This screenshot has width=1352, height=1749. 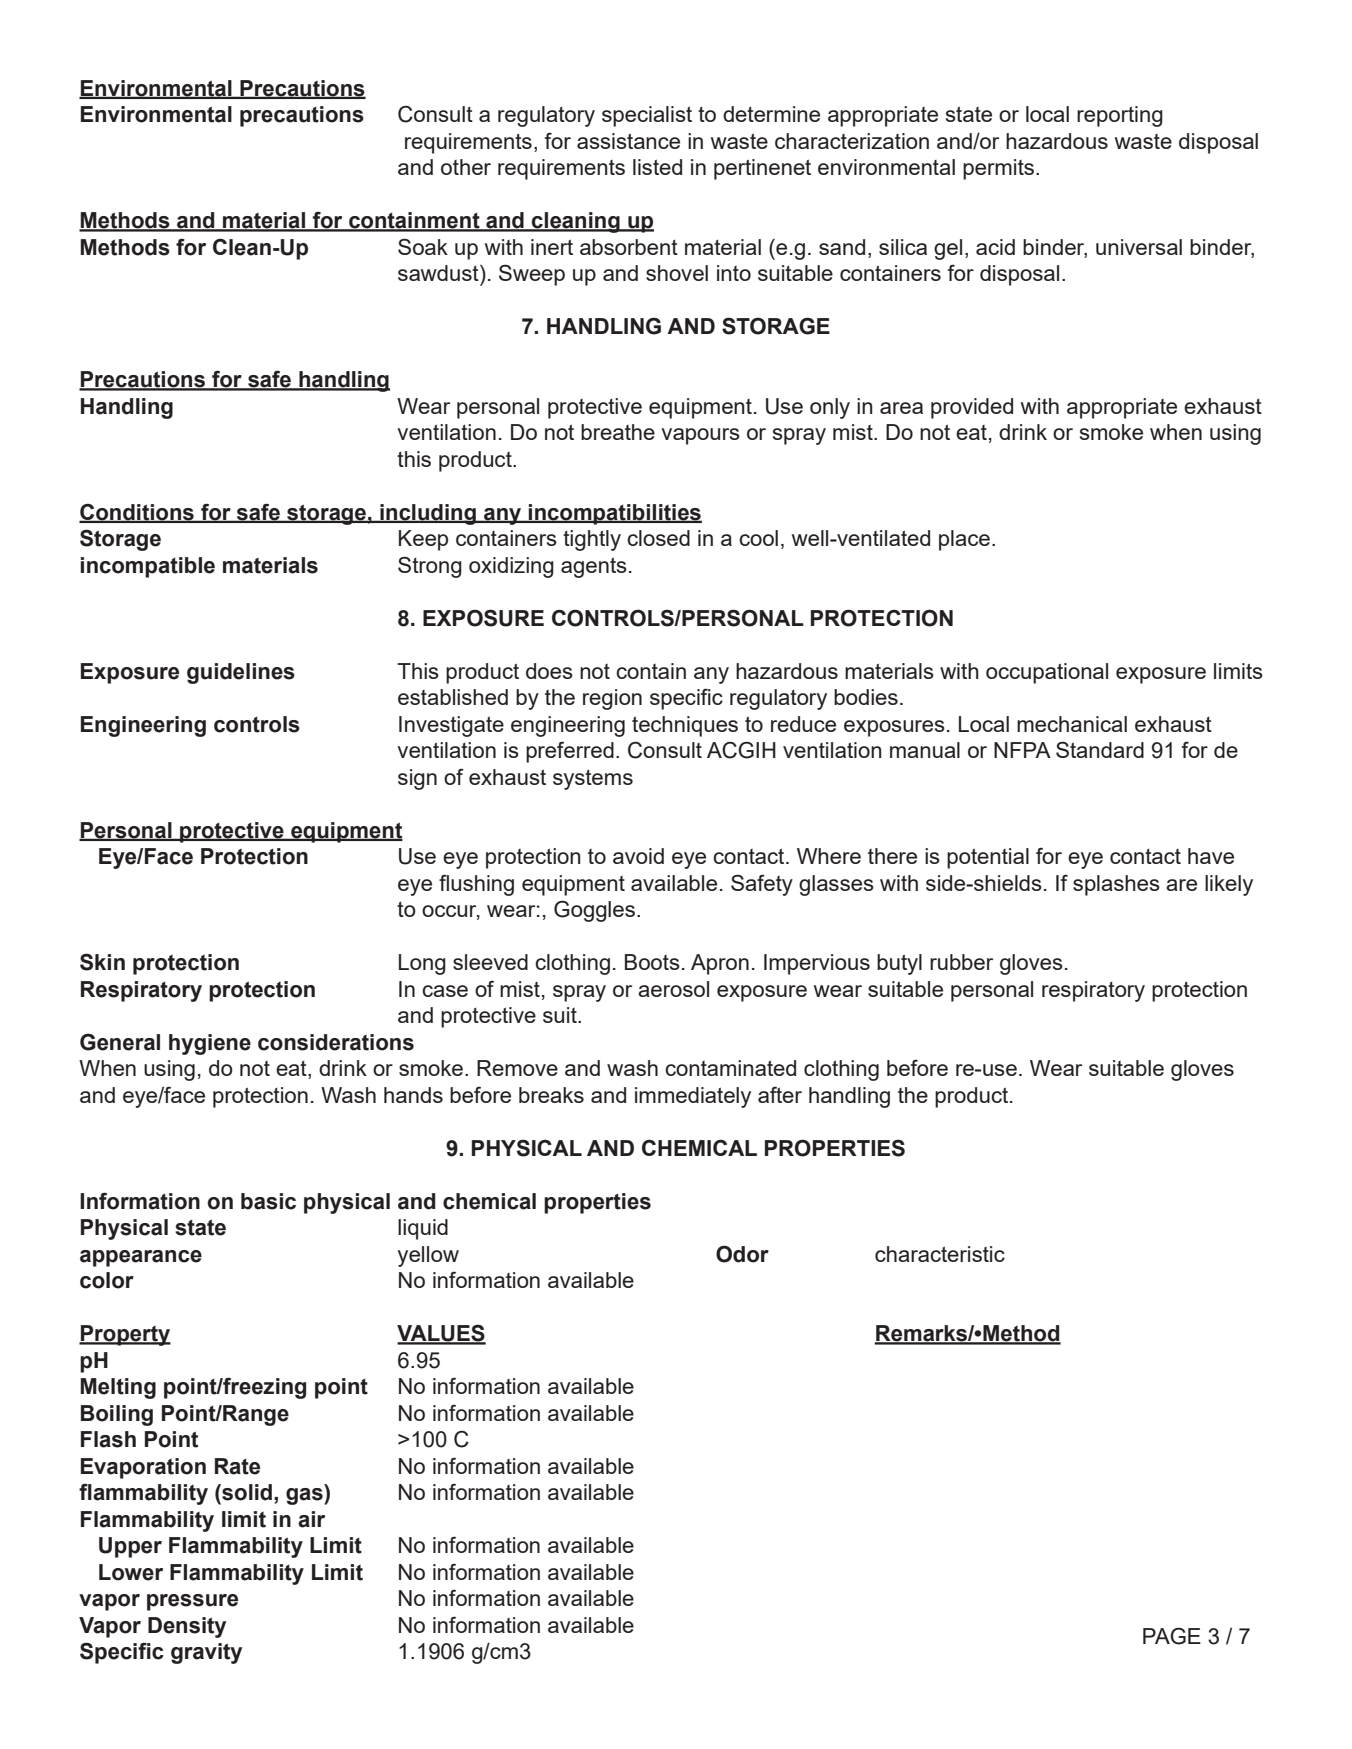 What do you see at coordinates (1047, 673) in the screenshot?
I see `occupational` at bounding box center [1047, 673].
